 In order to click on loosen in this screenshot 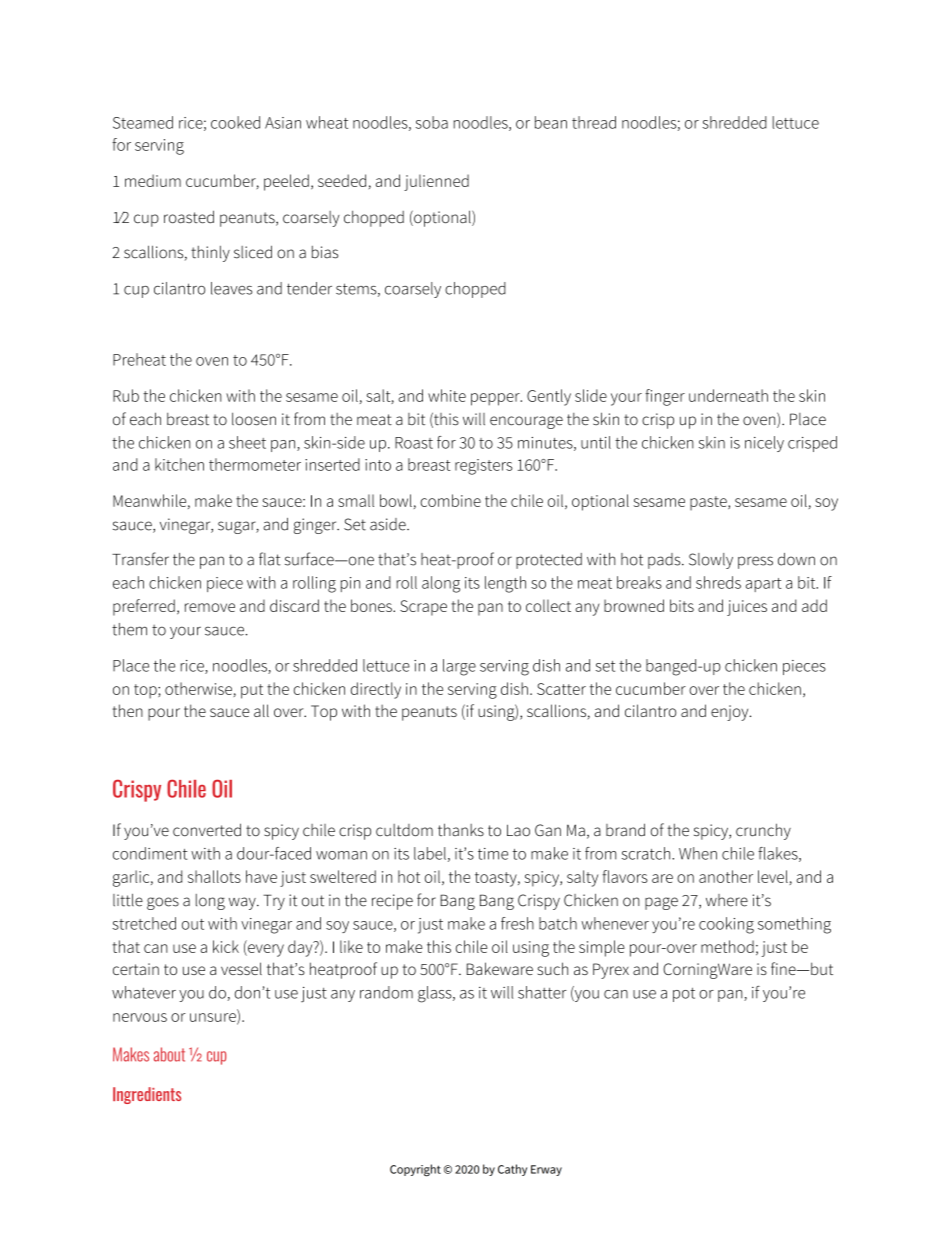, I will do `click(254, 419)`.
